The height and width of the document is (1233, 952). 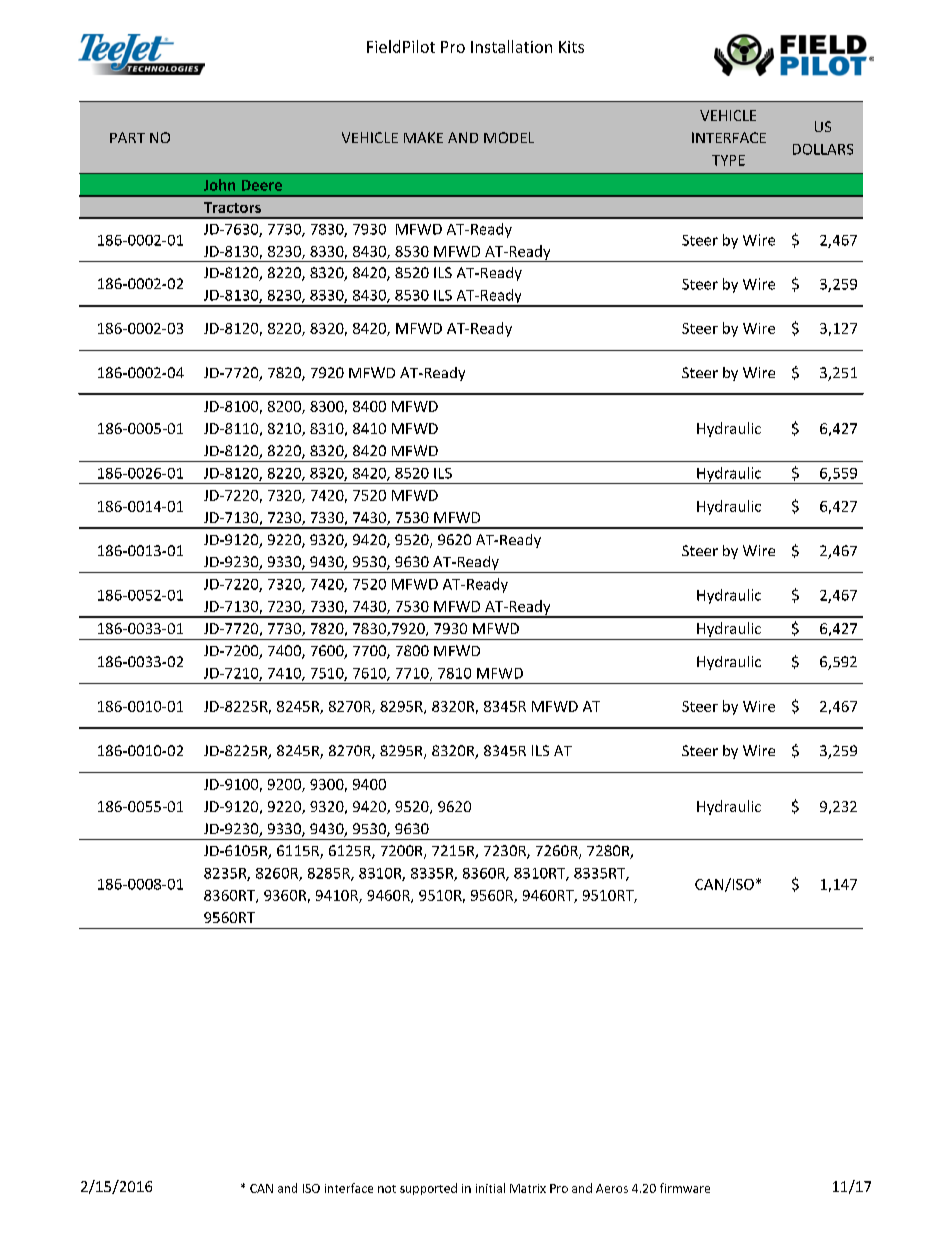 What do you see at coordinates (728, 160) in the document?
I see `TYPE` at bounding box center [728, 160].
